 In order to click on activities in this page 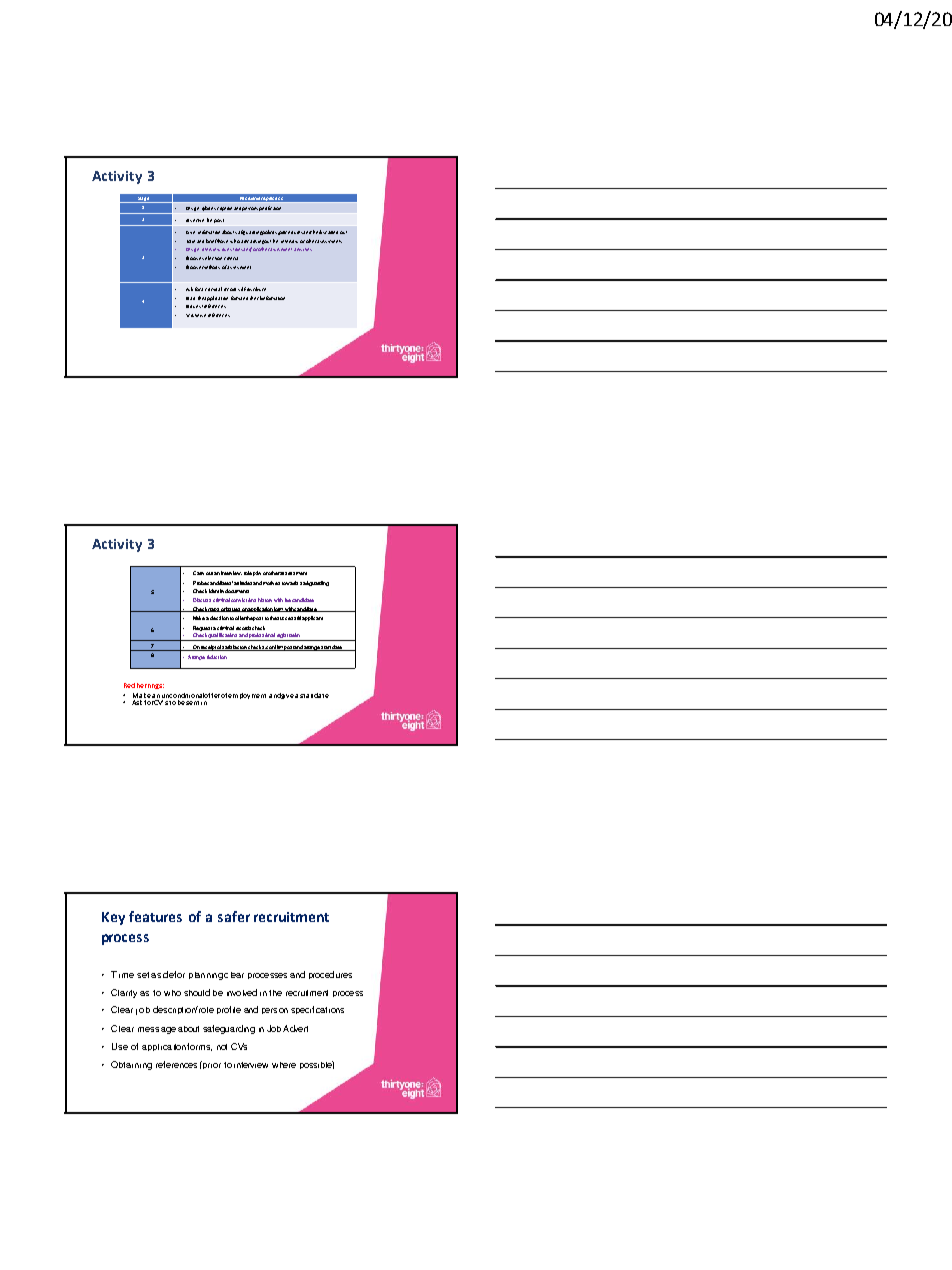, I will do `click(303, 249)`.
